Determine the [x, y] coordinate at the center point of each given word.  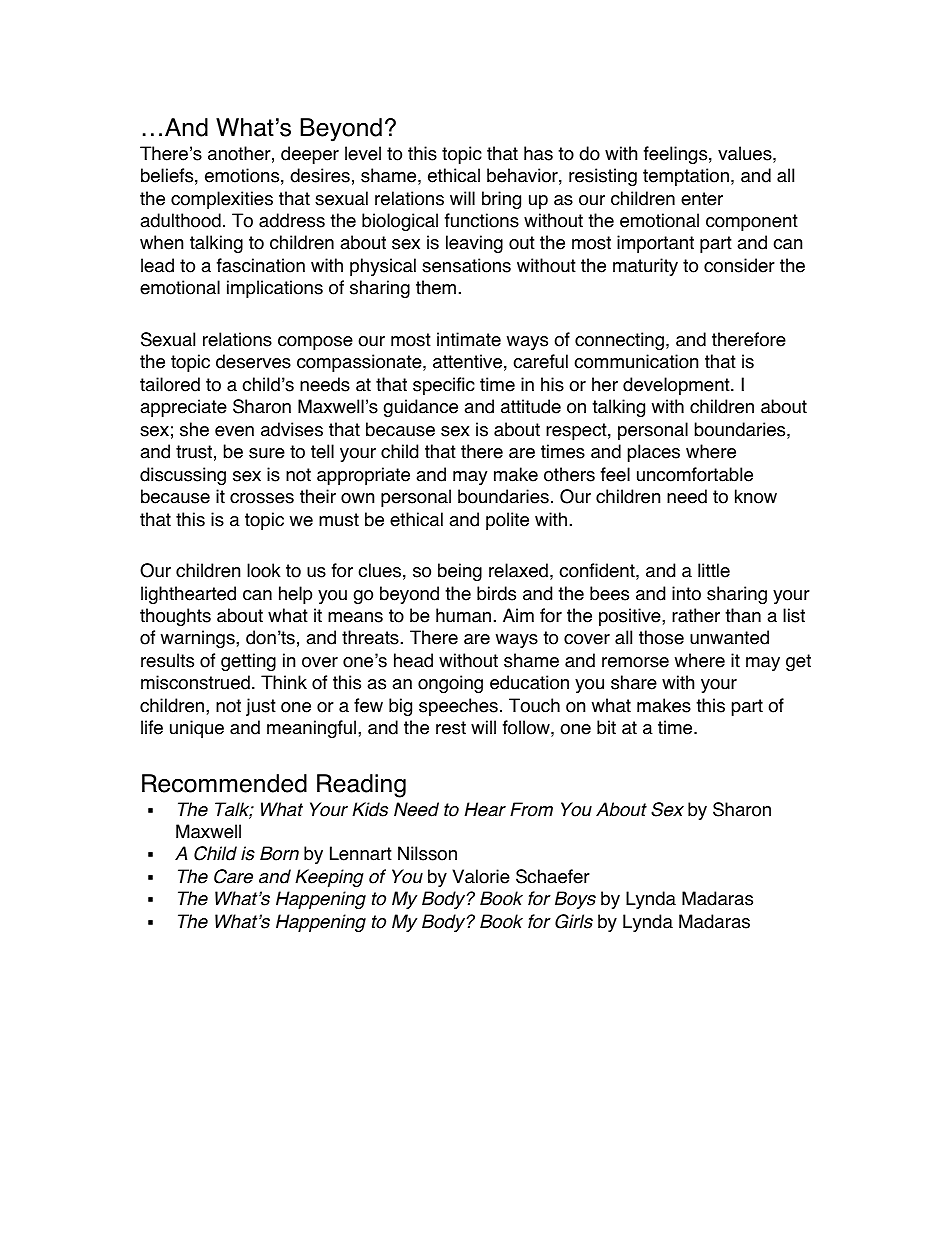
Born [279, 853]
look [264, 570]
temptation [686, 177]
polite [507, 521]
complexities [222, 200]
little [714, 570]
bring [501, 200]
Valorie [481, 876]
